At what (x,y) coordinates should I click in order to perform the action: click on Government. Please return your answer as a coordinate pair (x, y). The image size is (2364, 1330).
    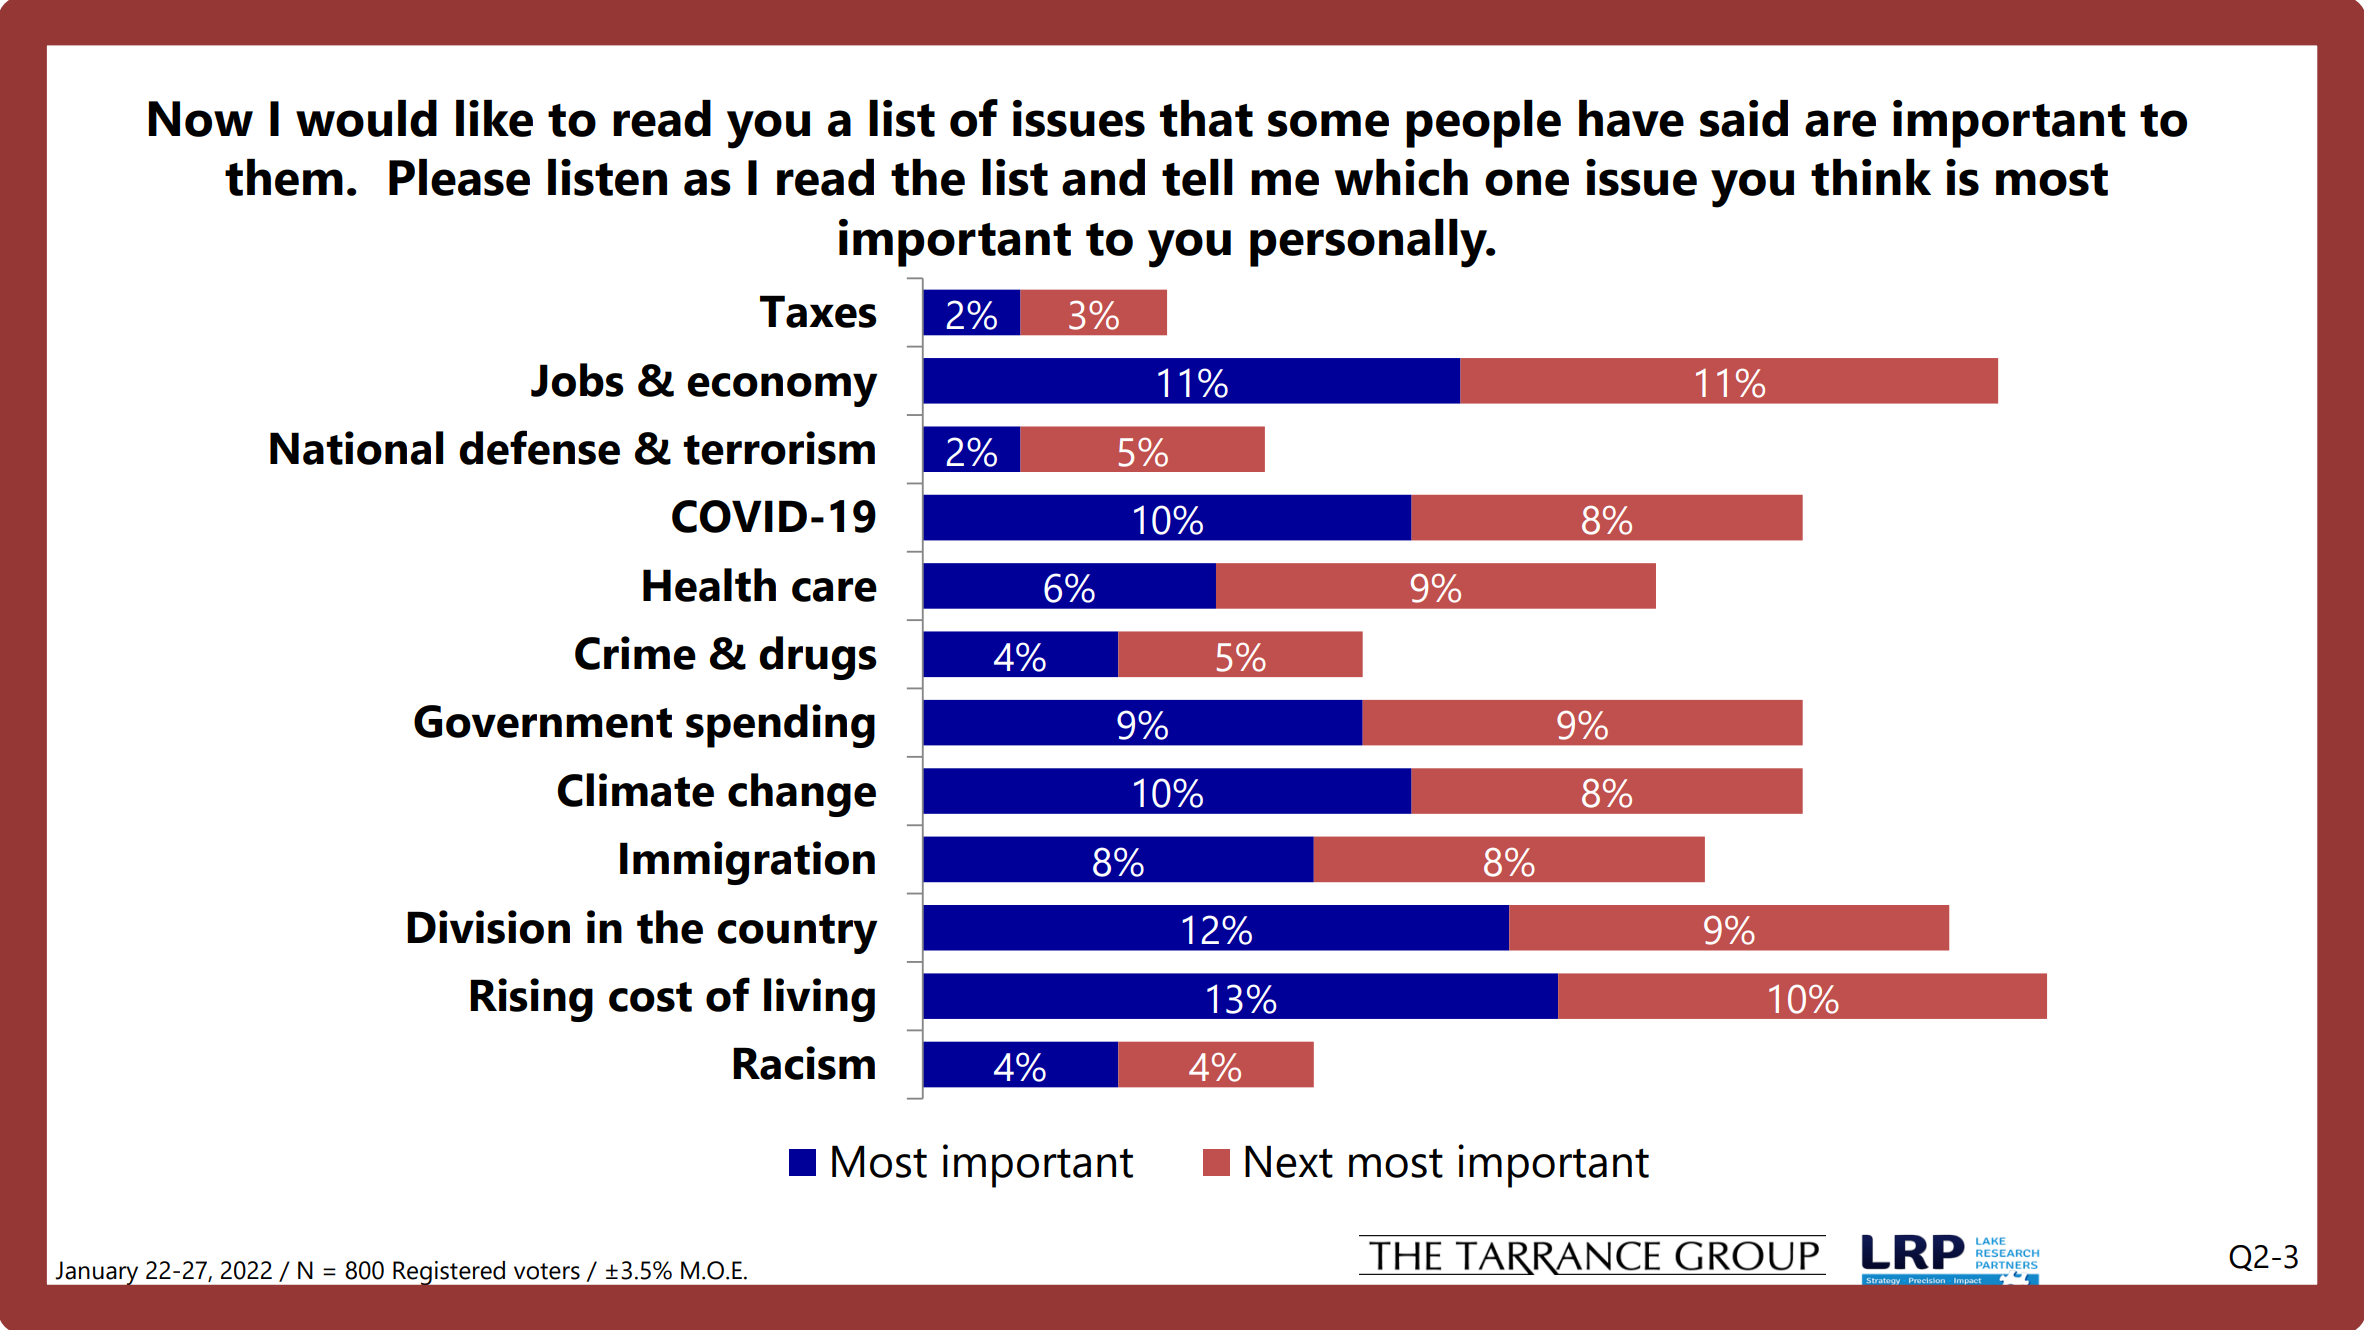
    Looking at the image, I should click on (543, 721).
